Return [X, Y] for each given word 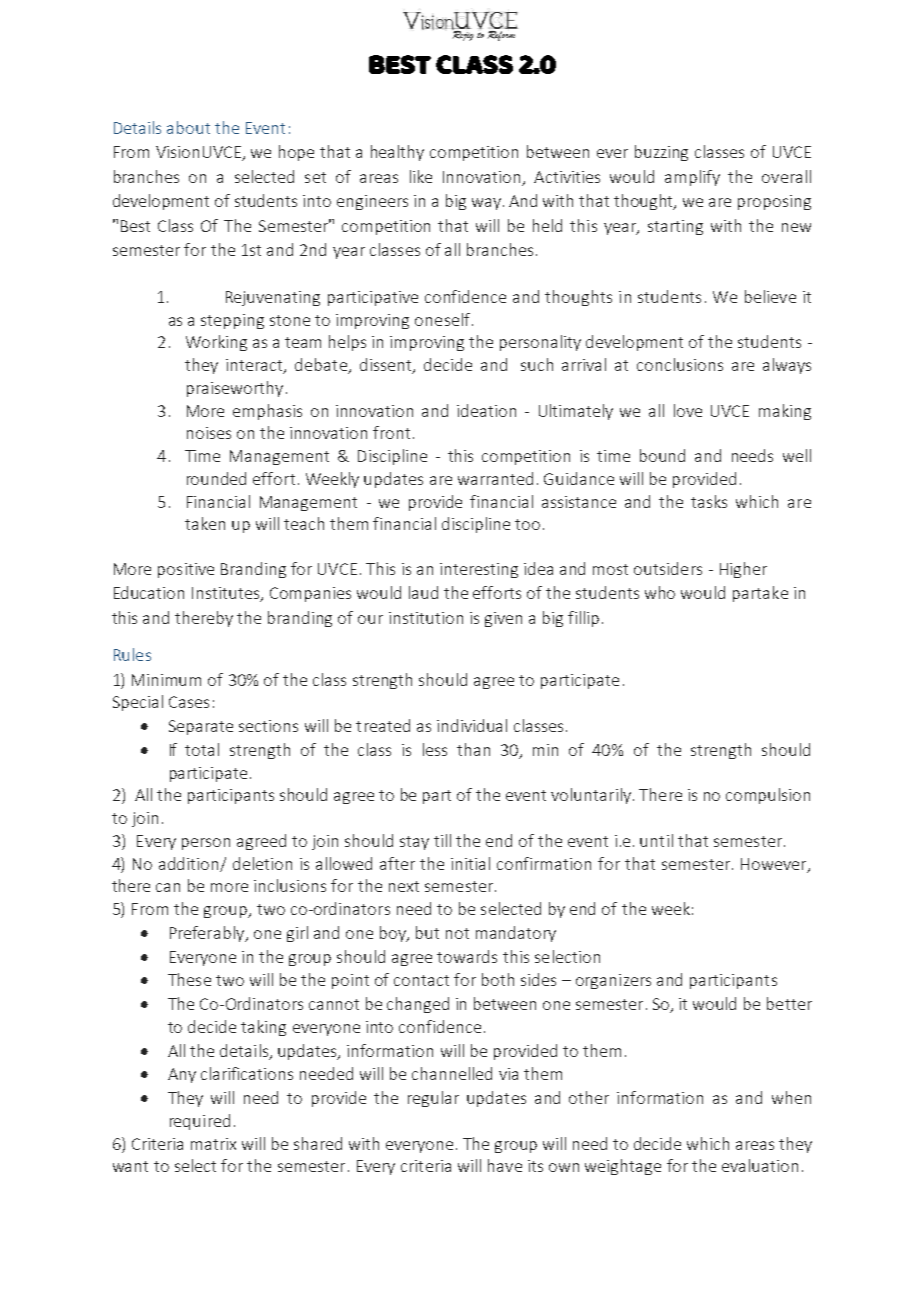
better [789, 1003]
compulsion [768, 796]
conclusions [680, 364]
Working [216, 343]
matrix [213, 1144]
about [188, 127]
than [473, 749]
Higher [743, 570]
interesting [479, 570]
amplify [692, 178]
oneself [442, 319]
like [421, 176]
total [202, 749]
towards [467, 956]
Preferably [208, 934]
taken [205, 523]
